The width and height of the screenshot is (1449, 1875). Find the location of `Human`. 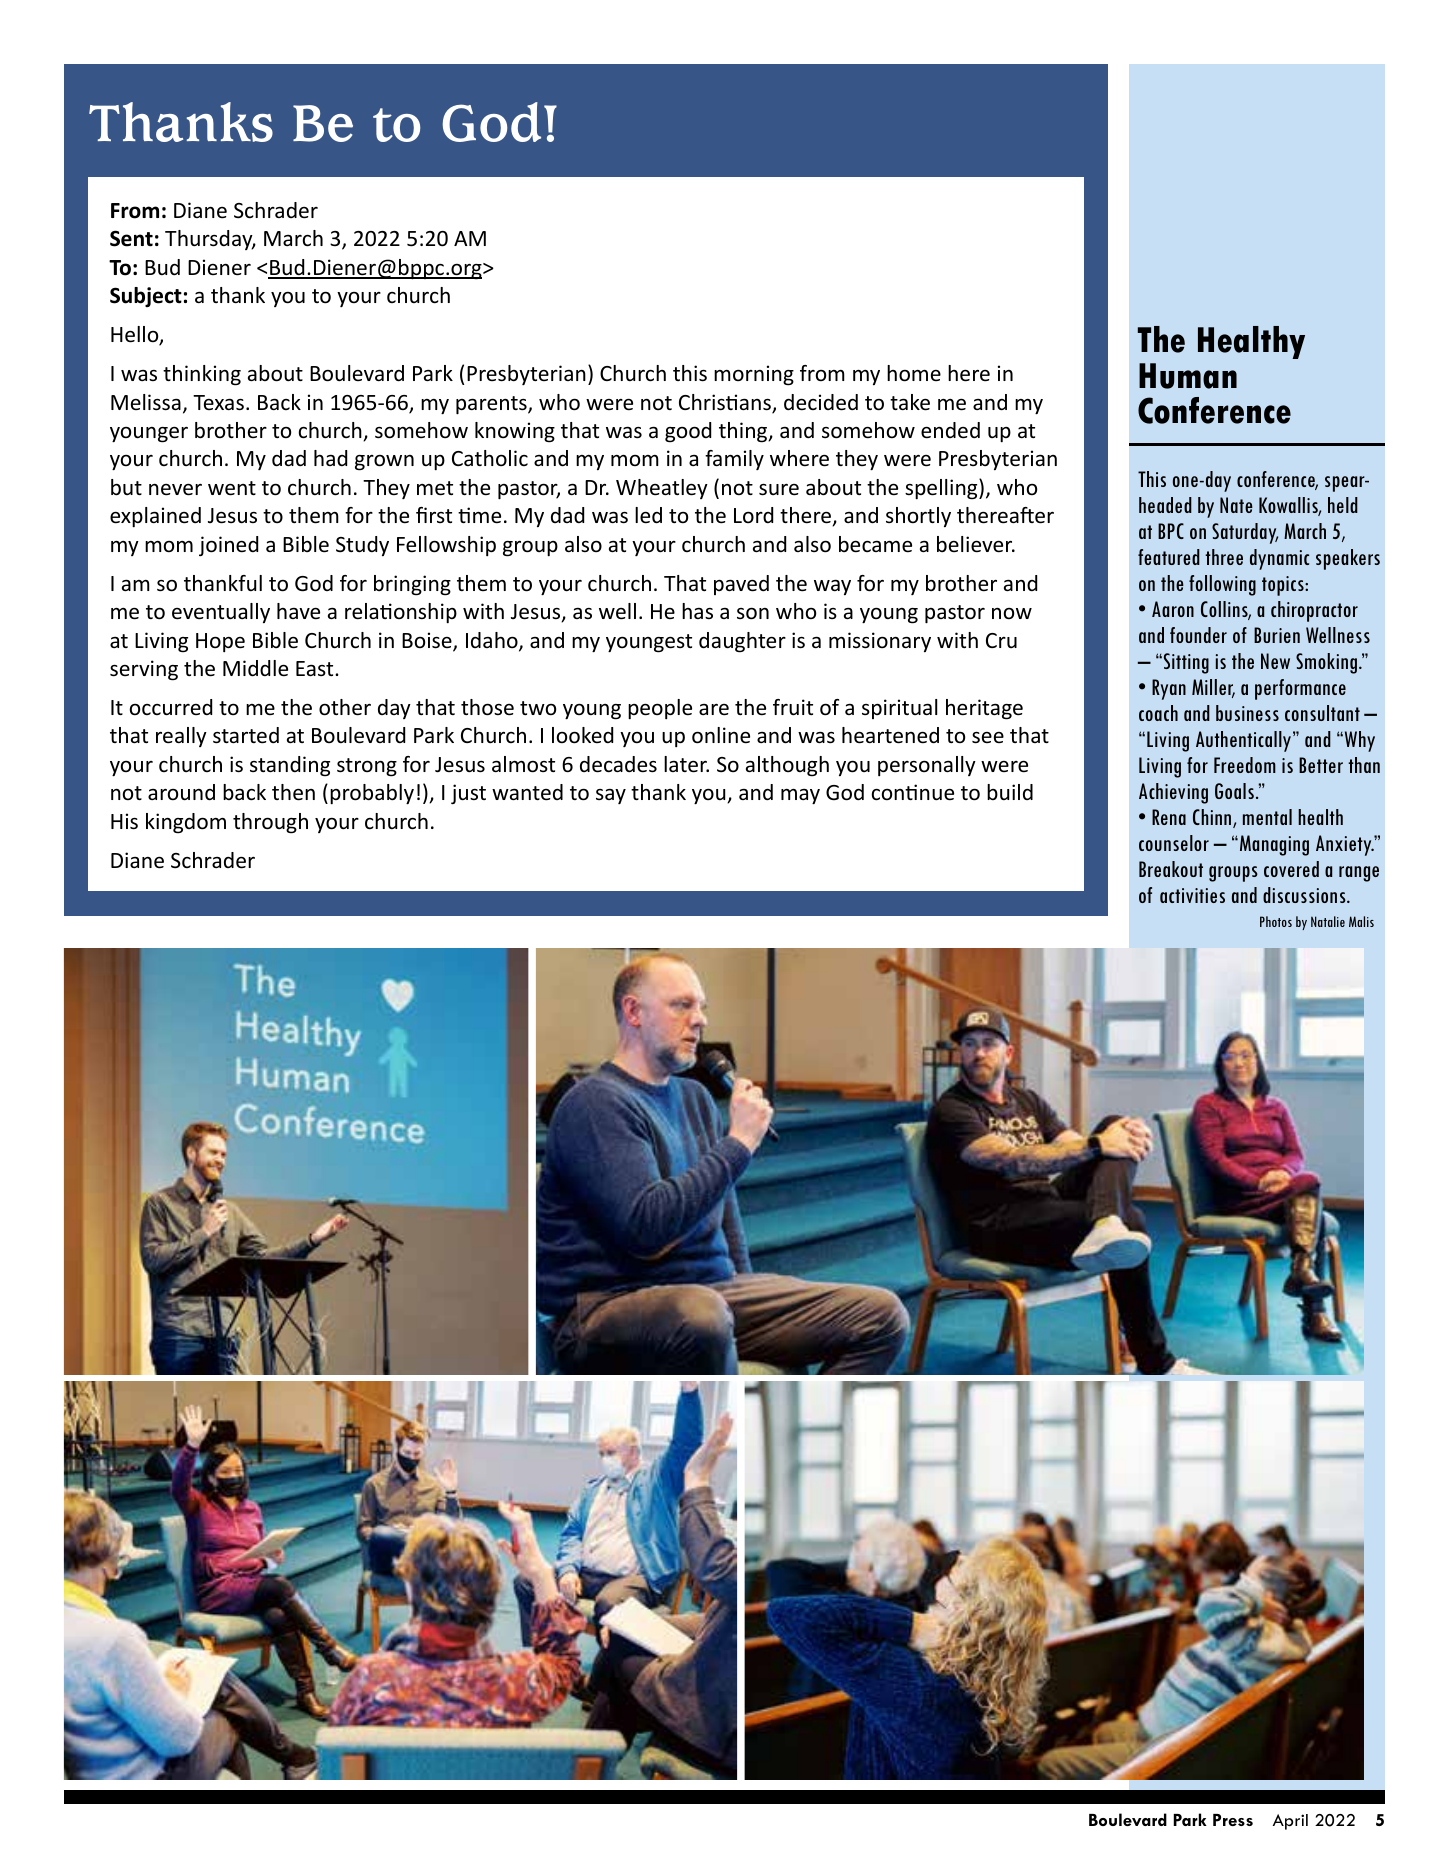

Human is located at coordinates (1188, 376).
